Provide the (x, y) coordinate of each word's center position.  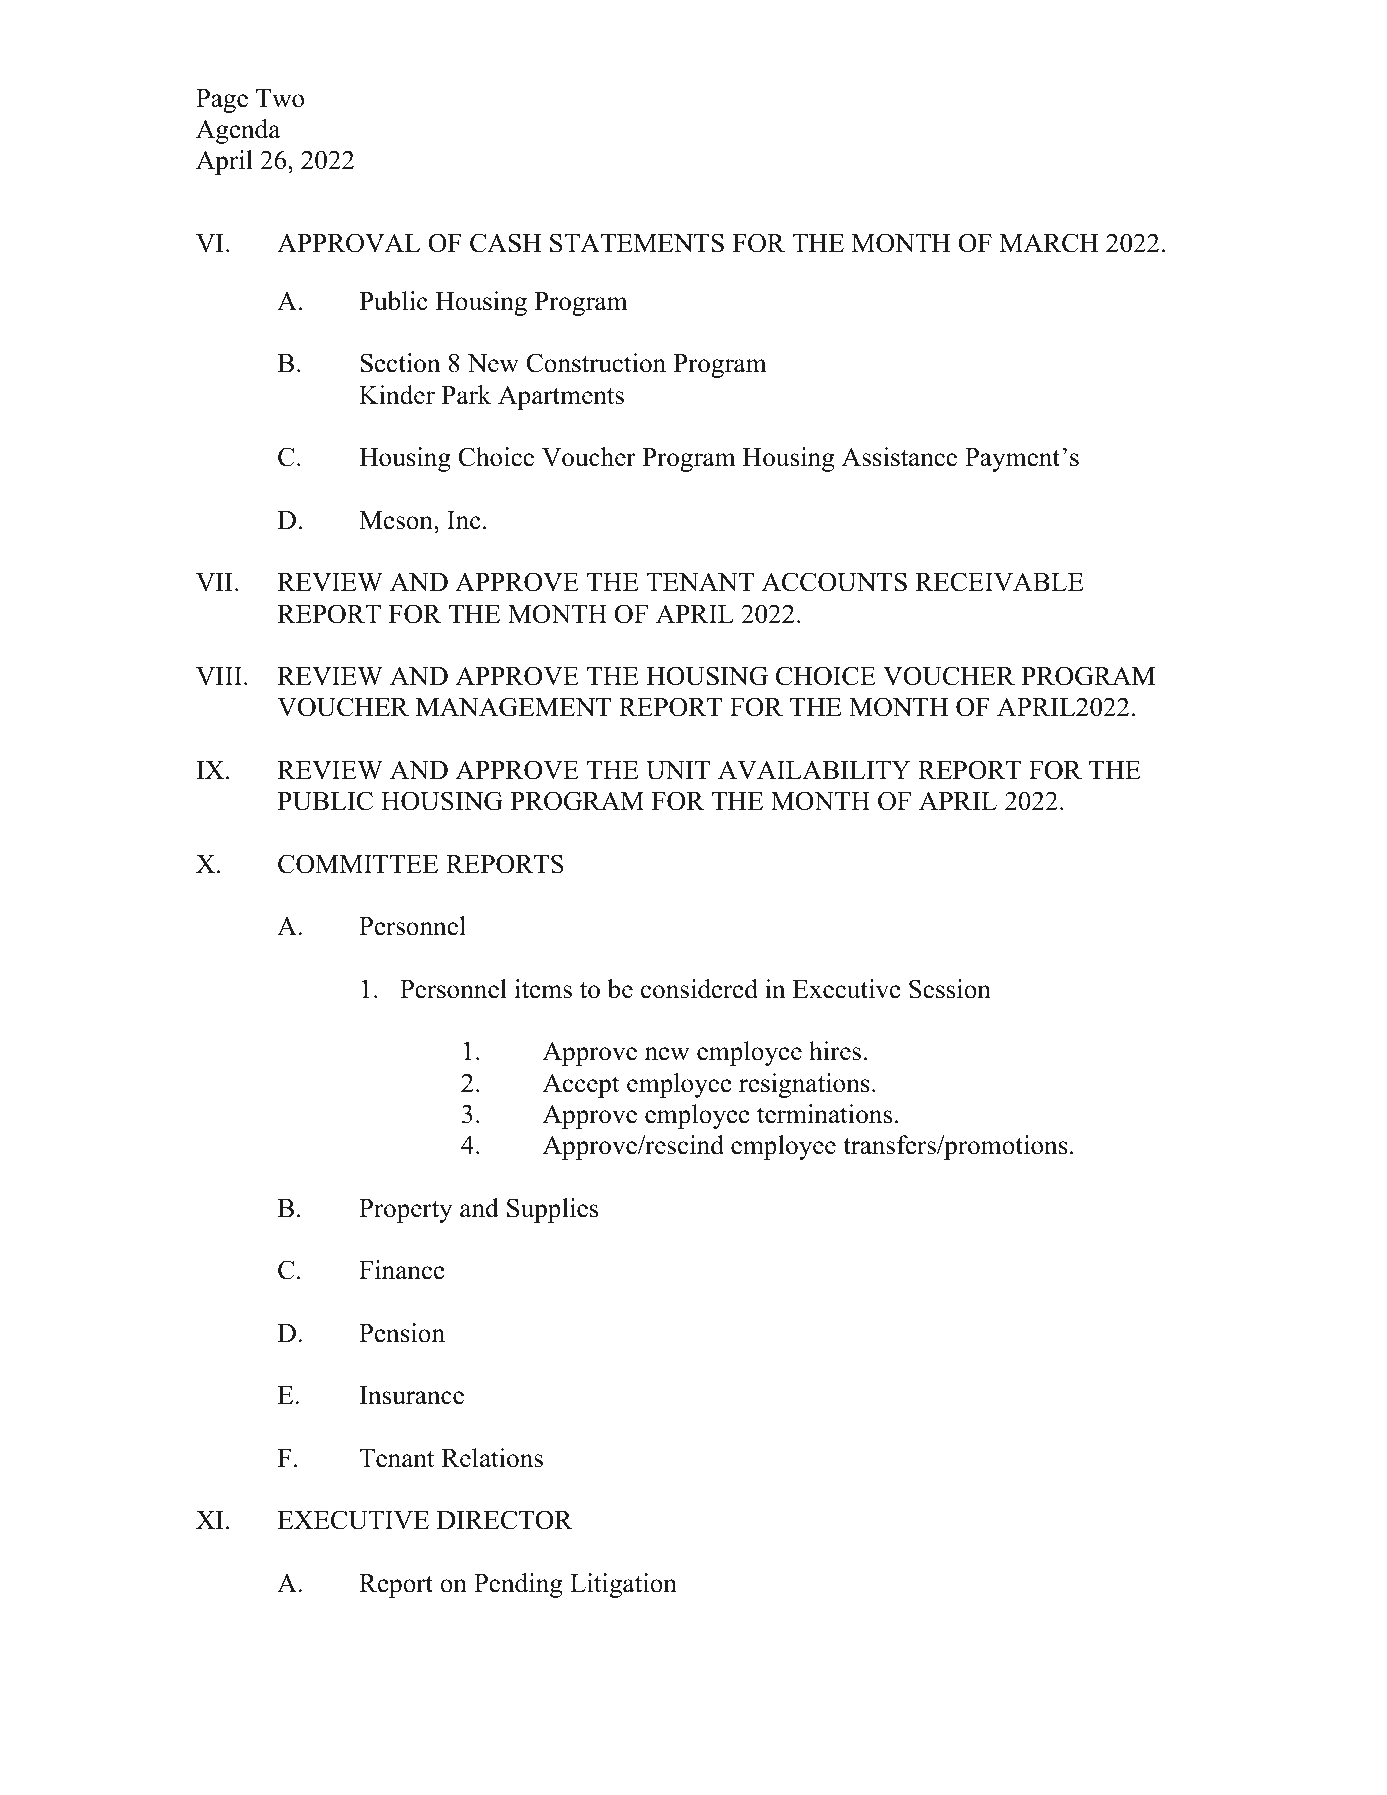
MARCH (1049, 243)
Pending (518, 1585)
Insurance (411, 1395)
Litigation (623, 1585)
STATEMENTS (637, 243)
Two (280, 98)
